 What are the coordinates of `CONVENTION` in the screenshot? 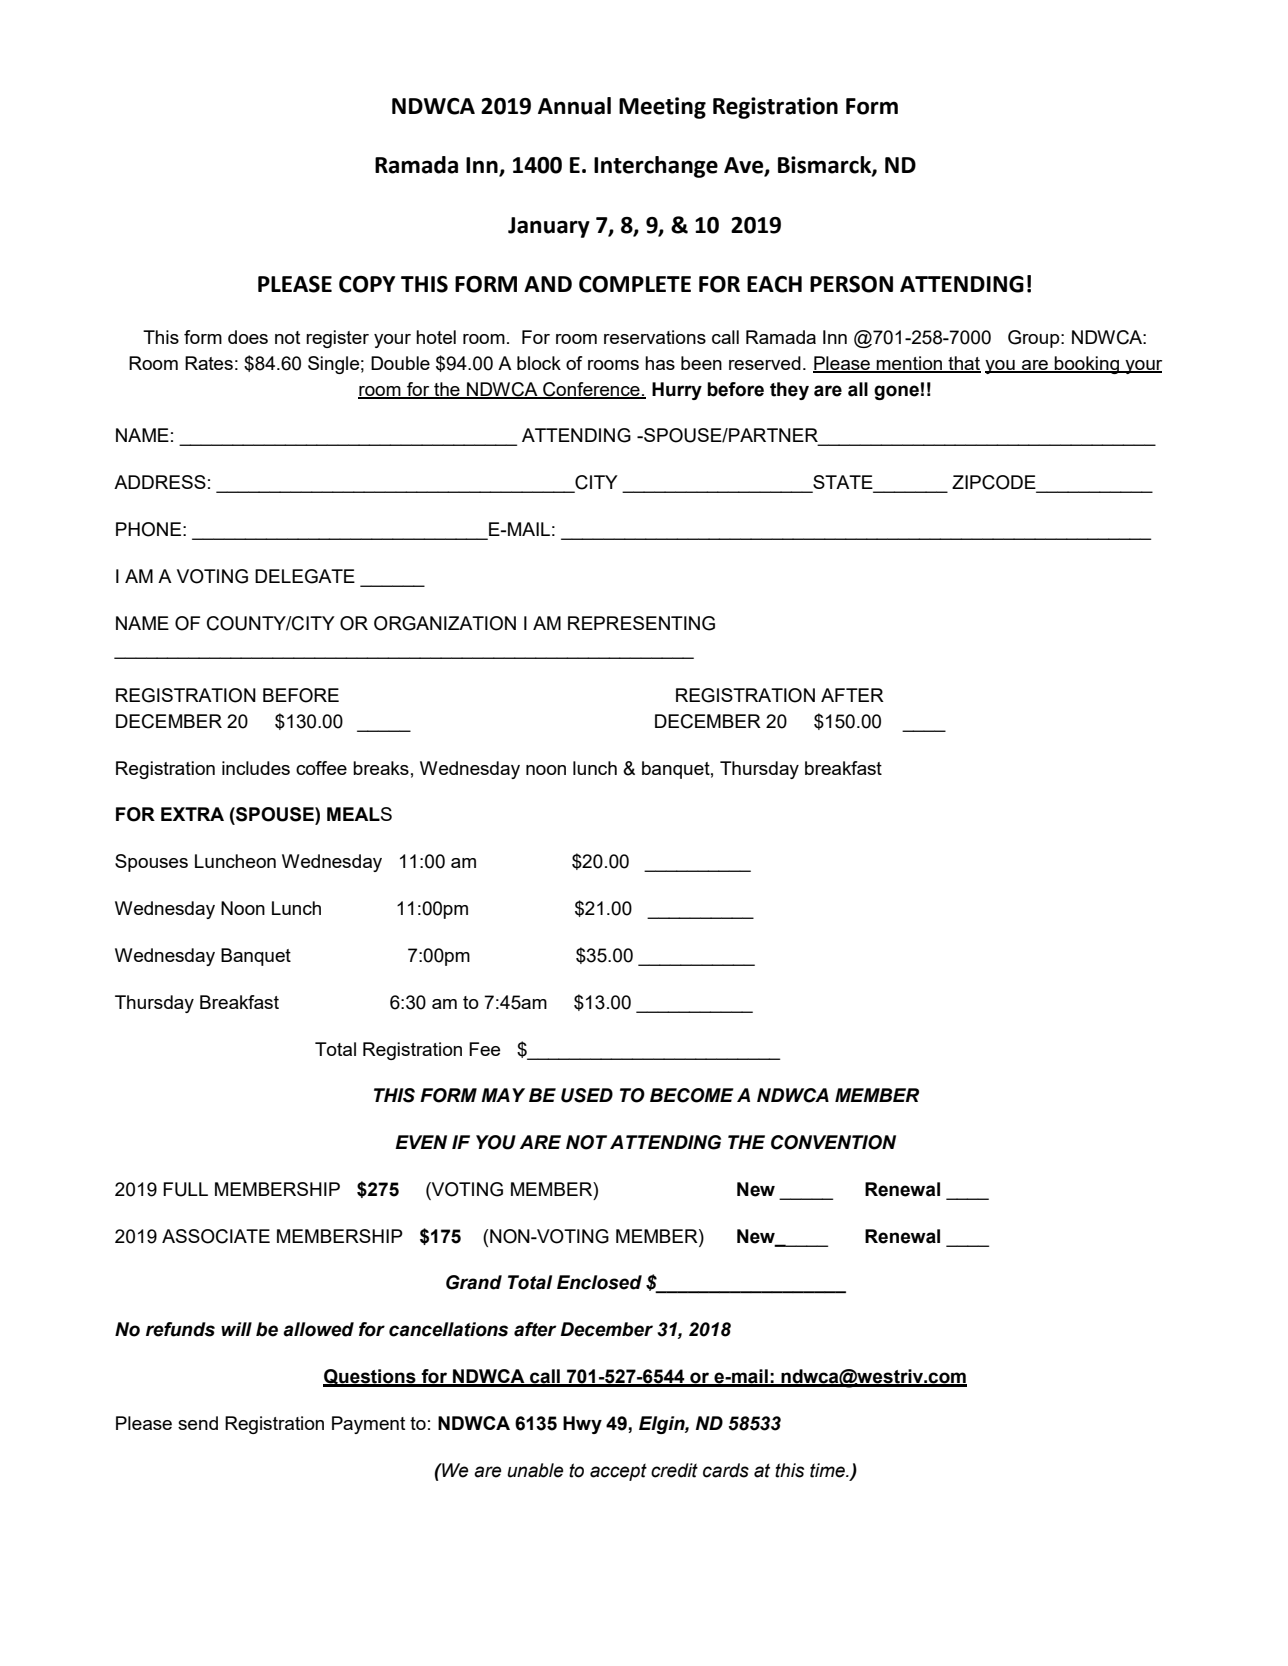 It's located at (833, 1142).
